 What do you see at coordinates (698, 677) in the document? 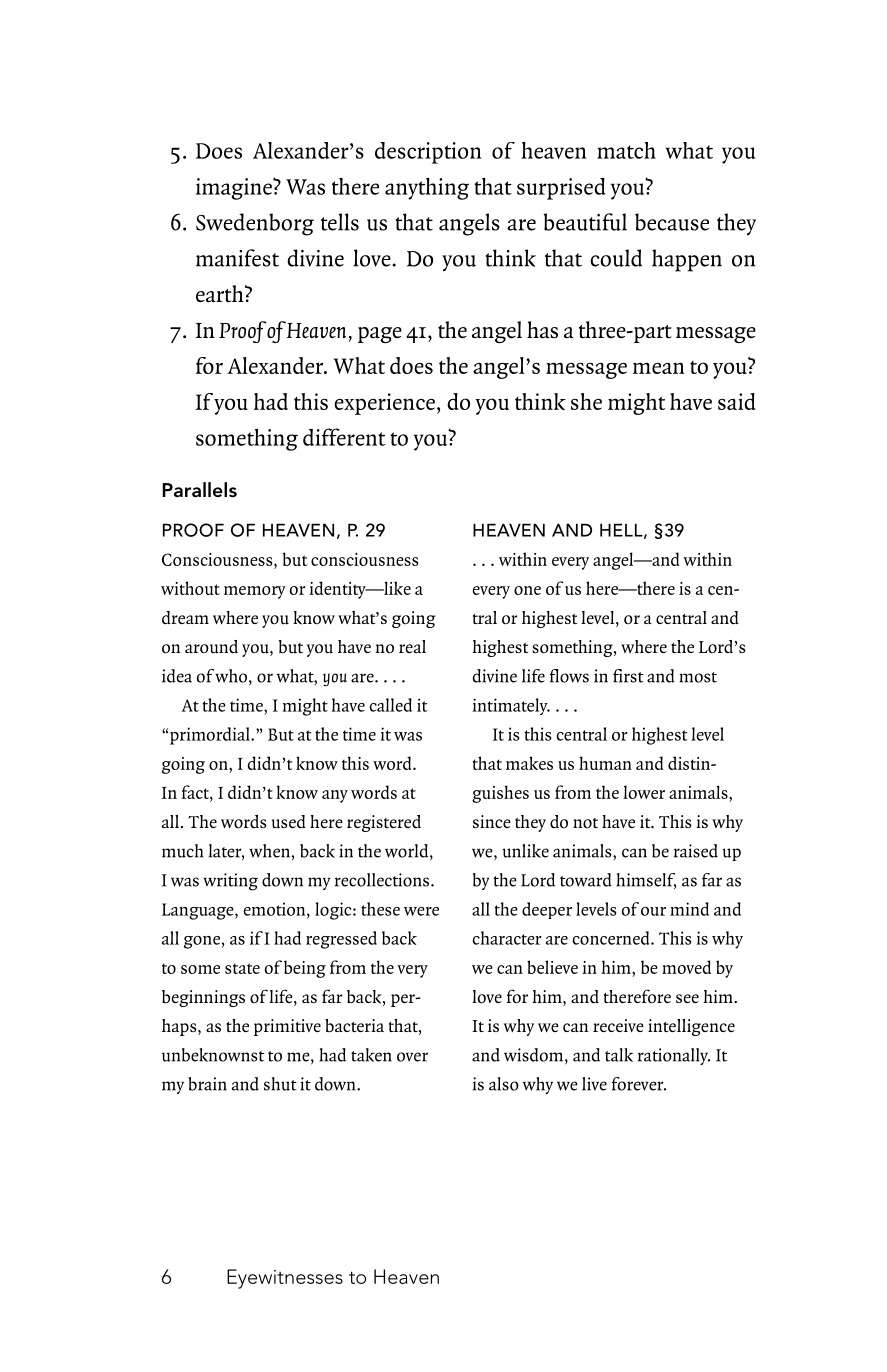
I see `most` at bounding box center [698, 677].
